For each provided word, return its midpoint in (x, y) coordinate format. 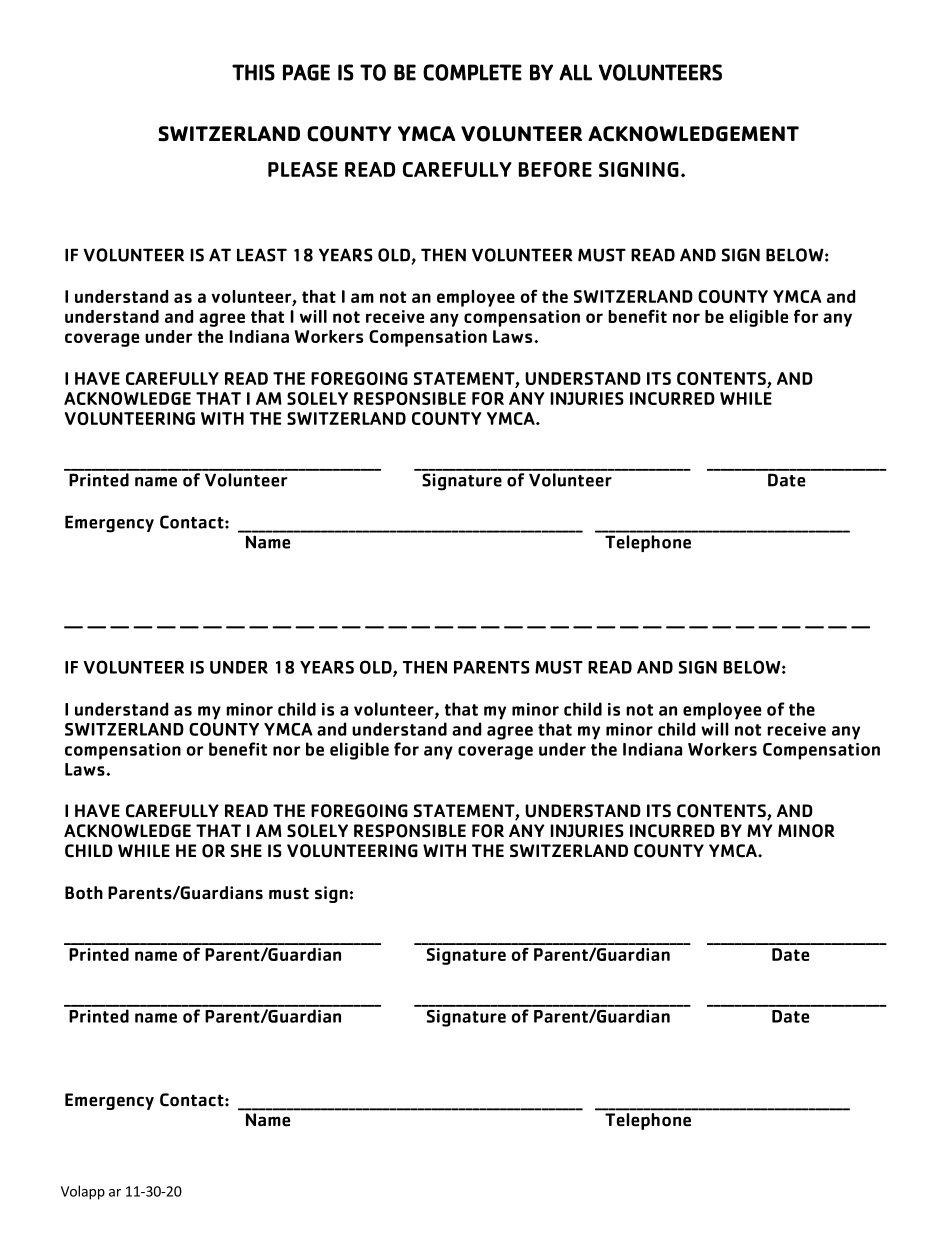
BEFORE (555, 169)
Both (84, 893)
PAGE (306, 72)
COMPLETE (472, 72)
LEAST (262, 255)
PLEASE (303, 169)
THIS (253, 72)
